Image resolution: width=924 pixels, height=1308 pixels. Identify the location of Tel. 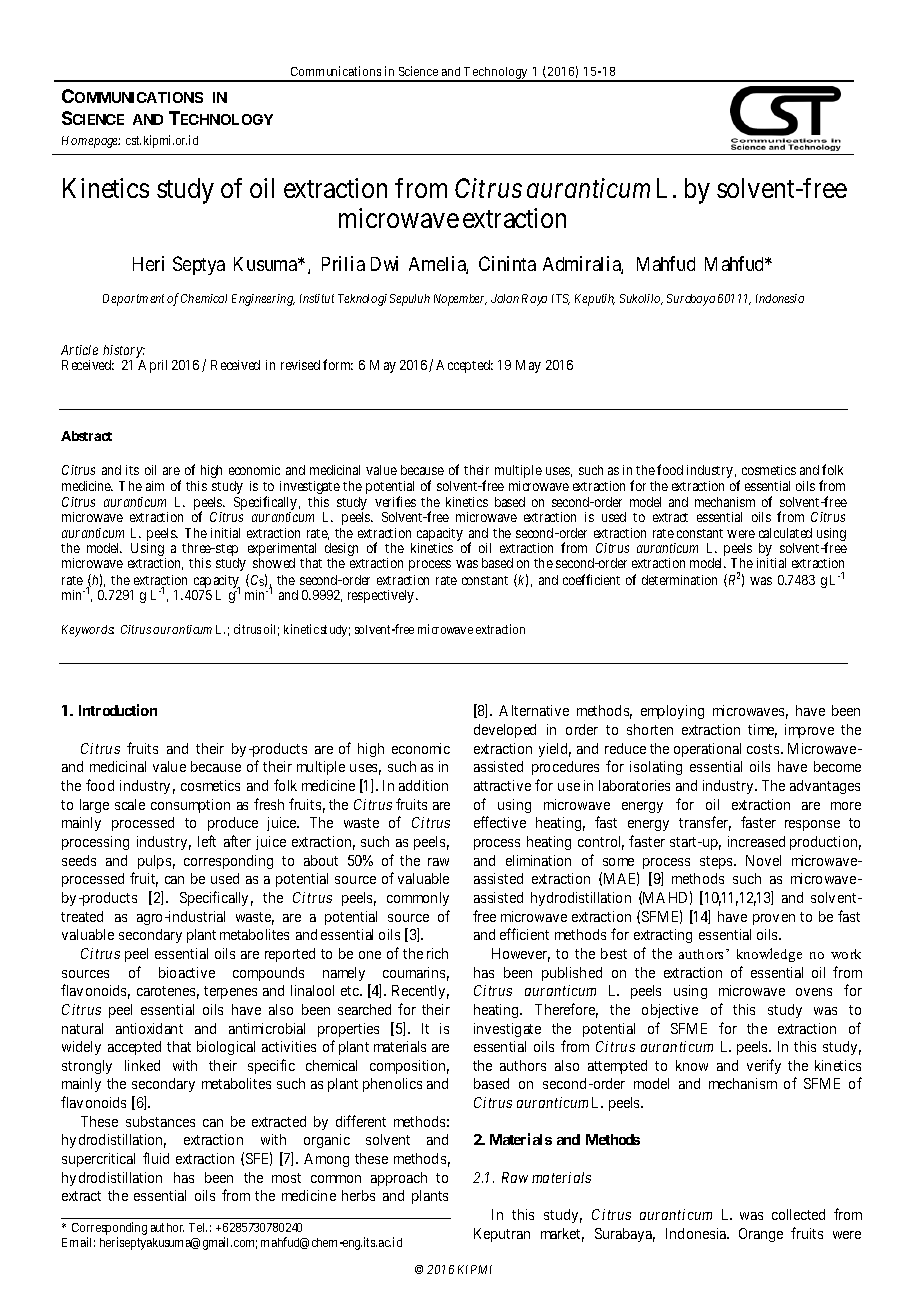
(198, 1227).
